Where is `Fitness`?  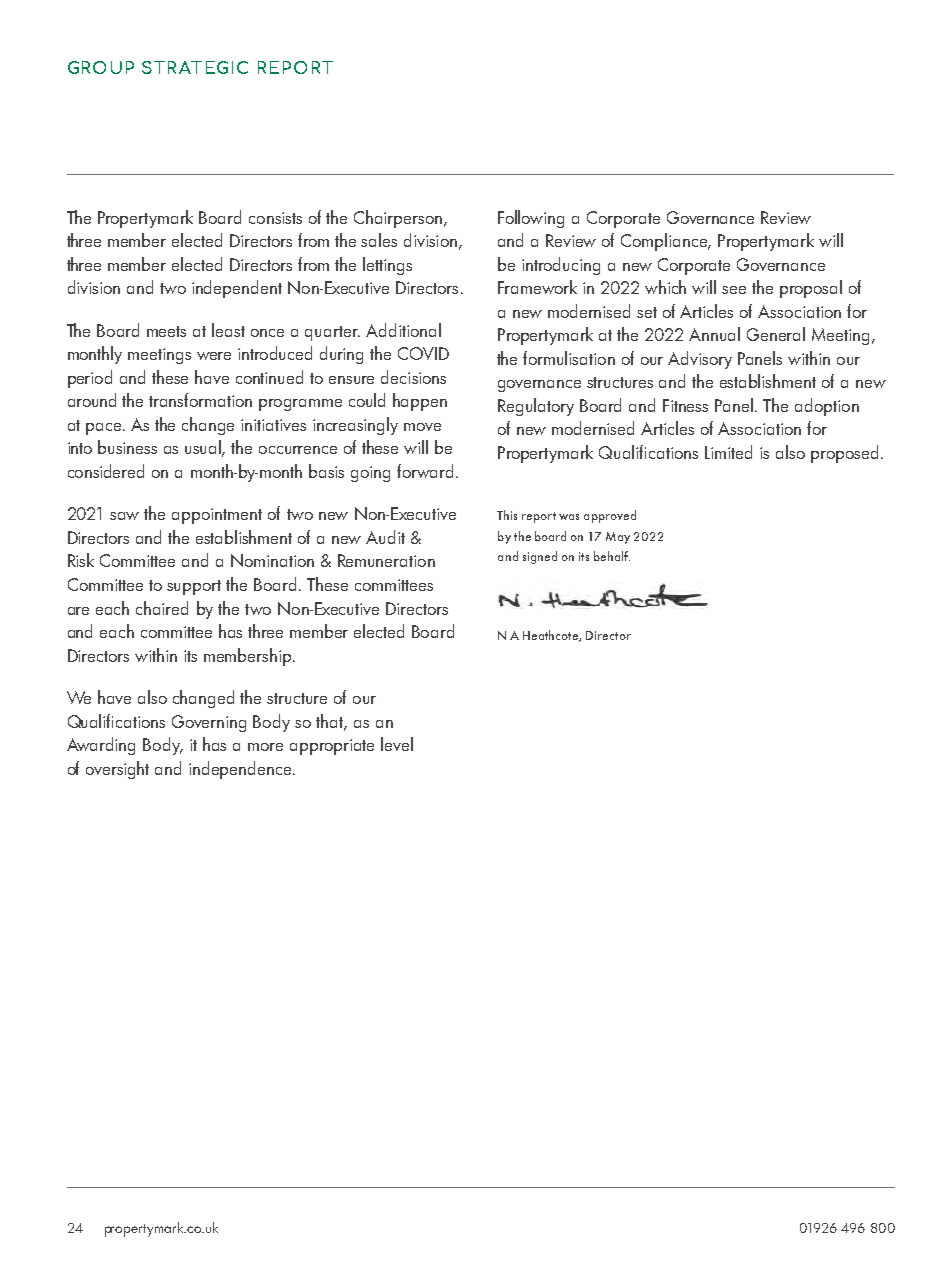
Fitness is located at coordinates (685, 405).
